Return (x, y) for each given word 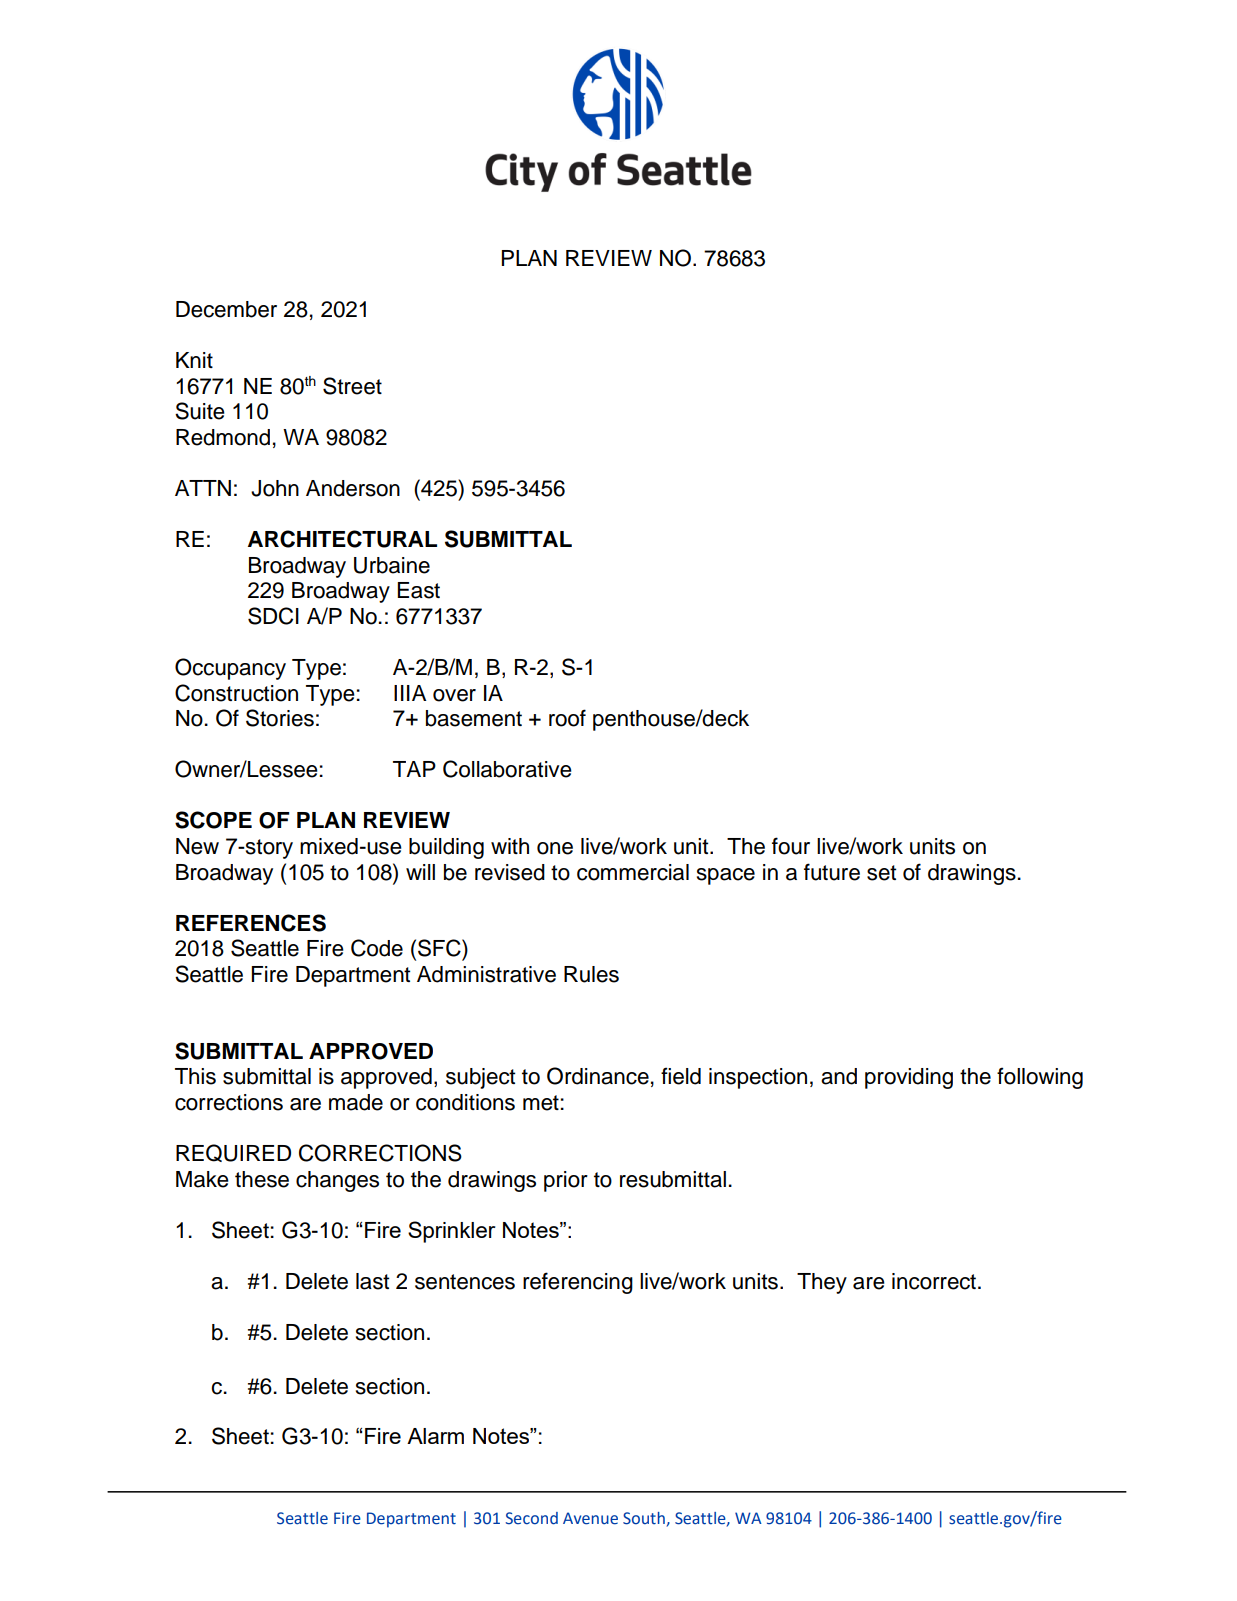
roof (567, 718)
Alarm (435, 1436)
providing (909, 1078)
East (418, 590)
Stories (280, 718)
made (356, 1102)
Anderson (353, 488)
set (881, 873)
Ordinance (598, 1076)
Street (352, 386)
